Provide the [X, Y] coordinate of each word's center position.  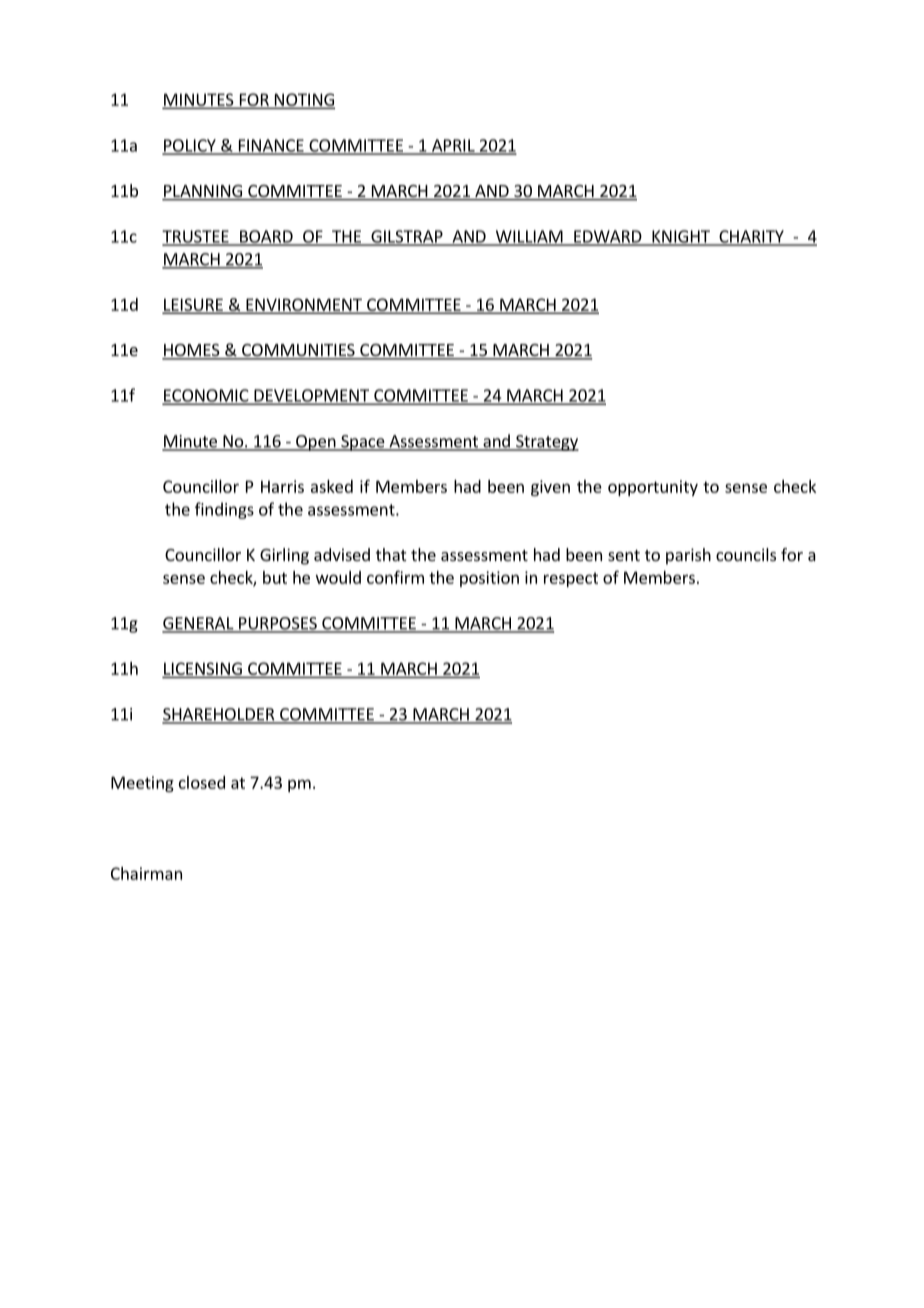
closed [202, 782]
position [489, 579]
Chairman [146, 873]
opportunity [653, 488]
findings [224, 510]
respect [571, 579]
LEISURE [194, 305]
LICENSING [203, 668]
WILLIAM [529, 237]
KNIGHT [681, 237]
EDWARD [608, 237]
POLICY [190, 146]
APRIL [453, 146]
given [550, 488]
